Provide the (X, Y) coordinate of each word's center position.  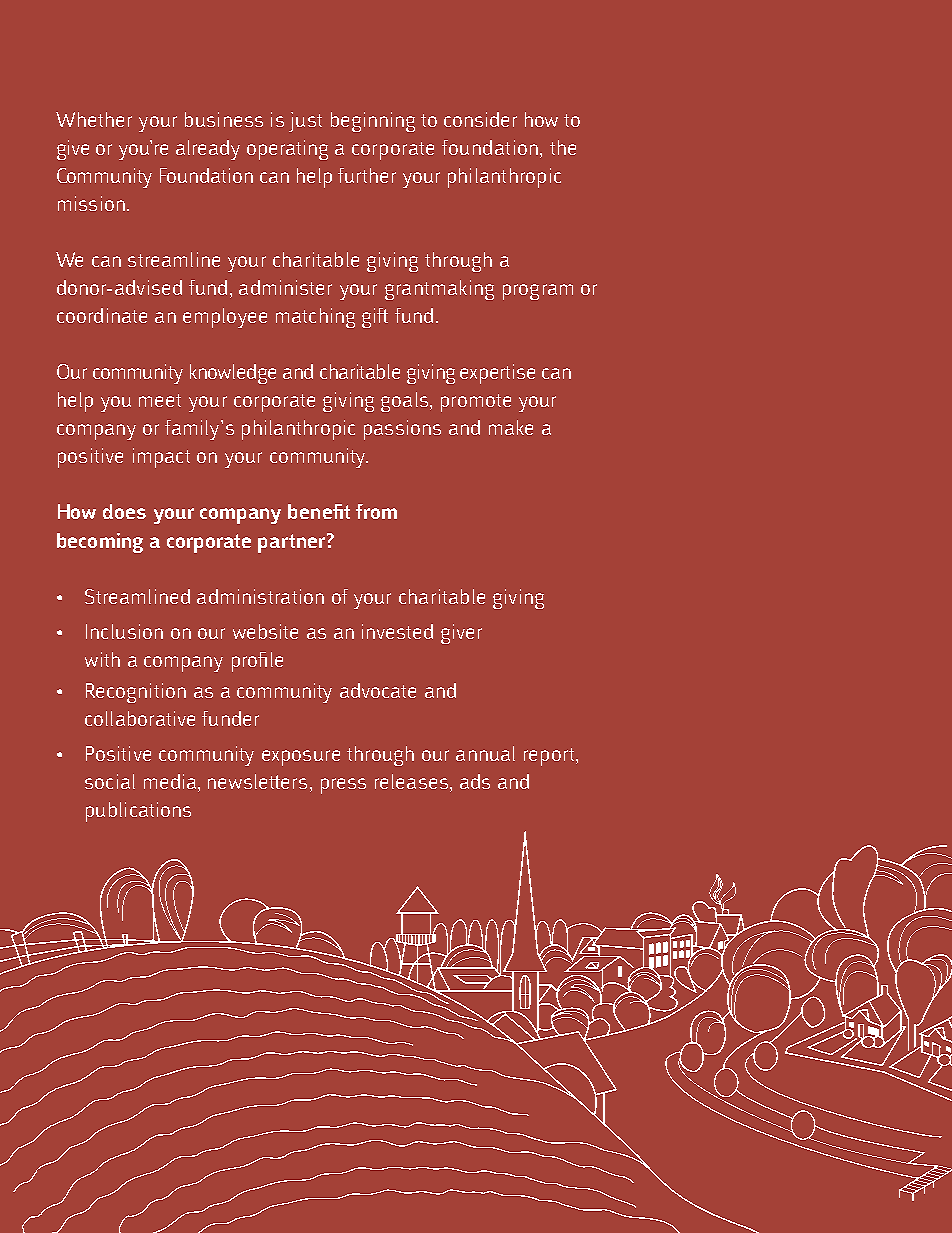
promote (476, 403)
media (171, 783)
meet (160, 400)
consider (480, 119)
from (376, 511)
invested (397, 631)
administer (285, 287)
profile (257, 662)
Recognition (136, 693)
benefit (319, 511)
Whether (94, 119)
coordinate (102, 315)
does (124, 511)
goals (406, 402)
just (305, 122)
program (538, 292)
